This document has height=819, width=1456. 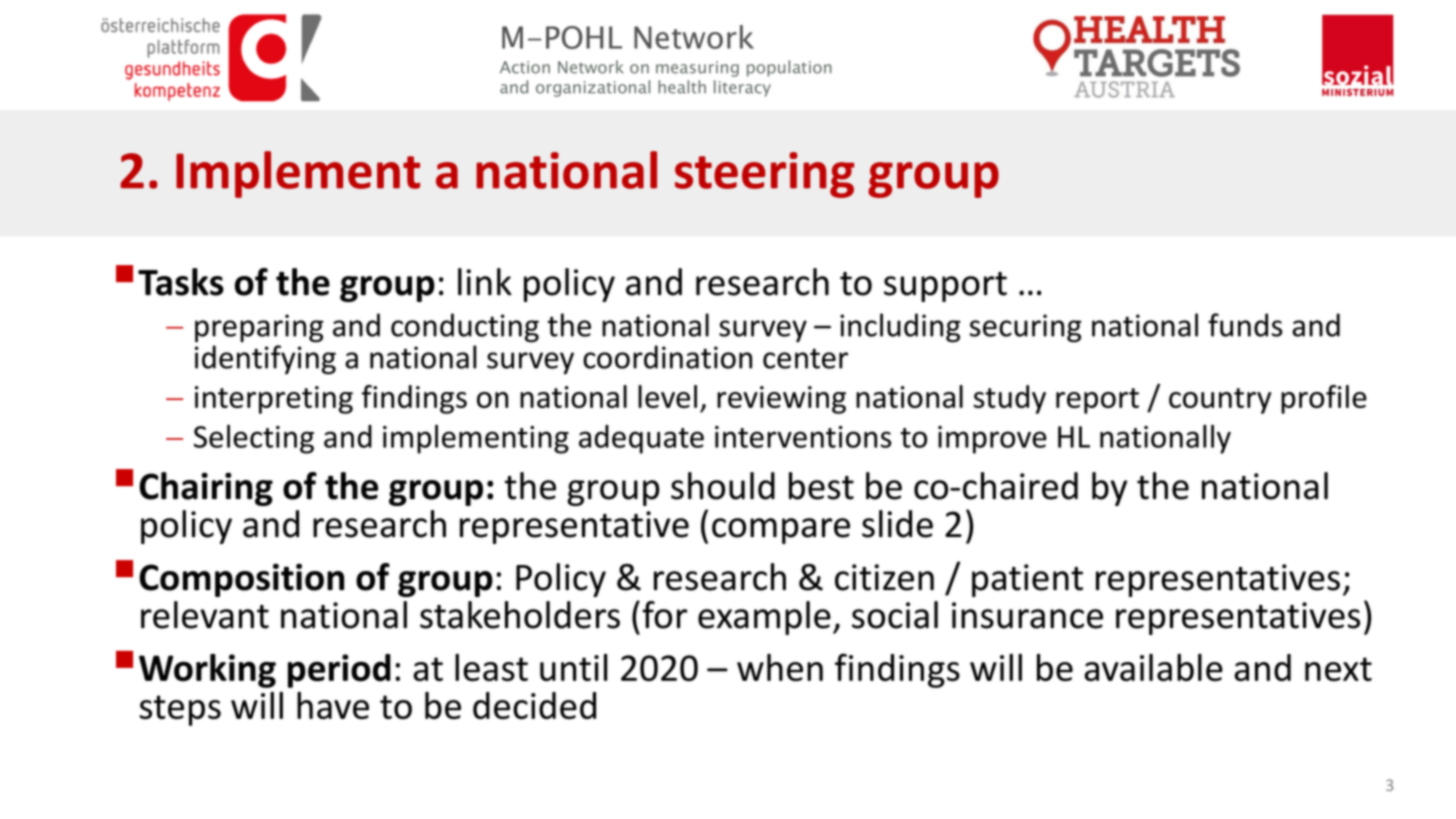 I want to click on interventions, so click(x=803, y=437).
